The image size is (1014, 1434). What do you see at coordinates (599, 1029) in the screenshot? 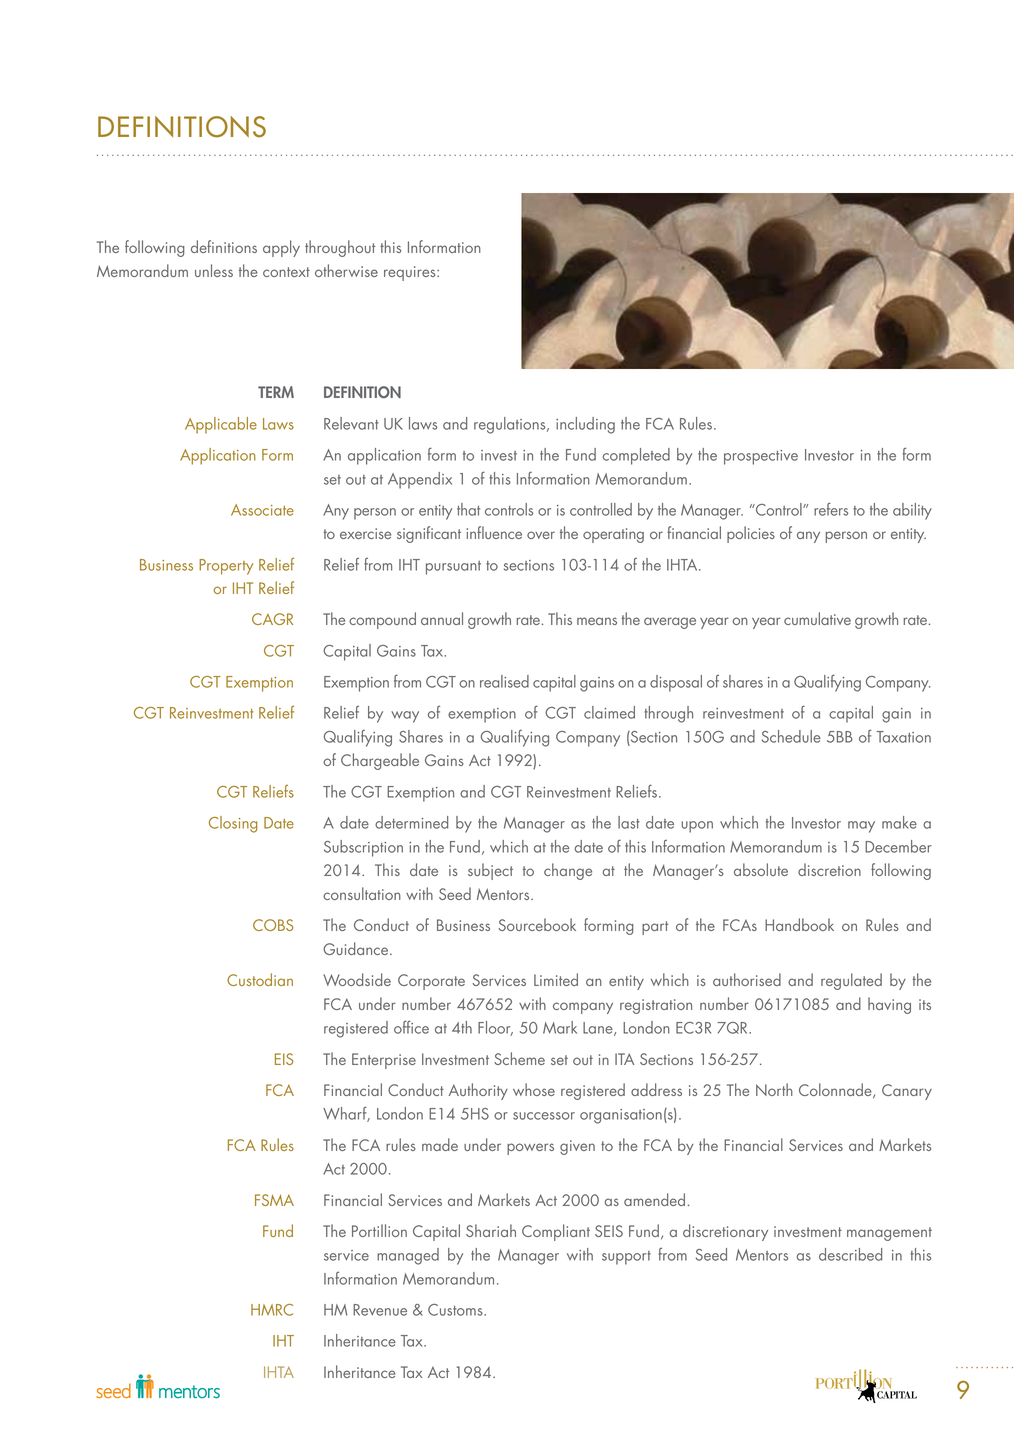
I see `Lane` at bounding box center [599, 1029].
